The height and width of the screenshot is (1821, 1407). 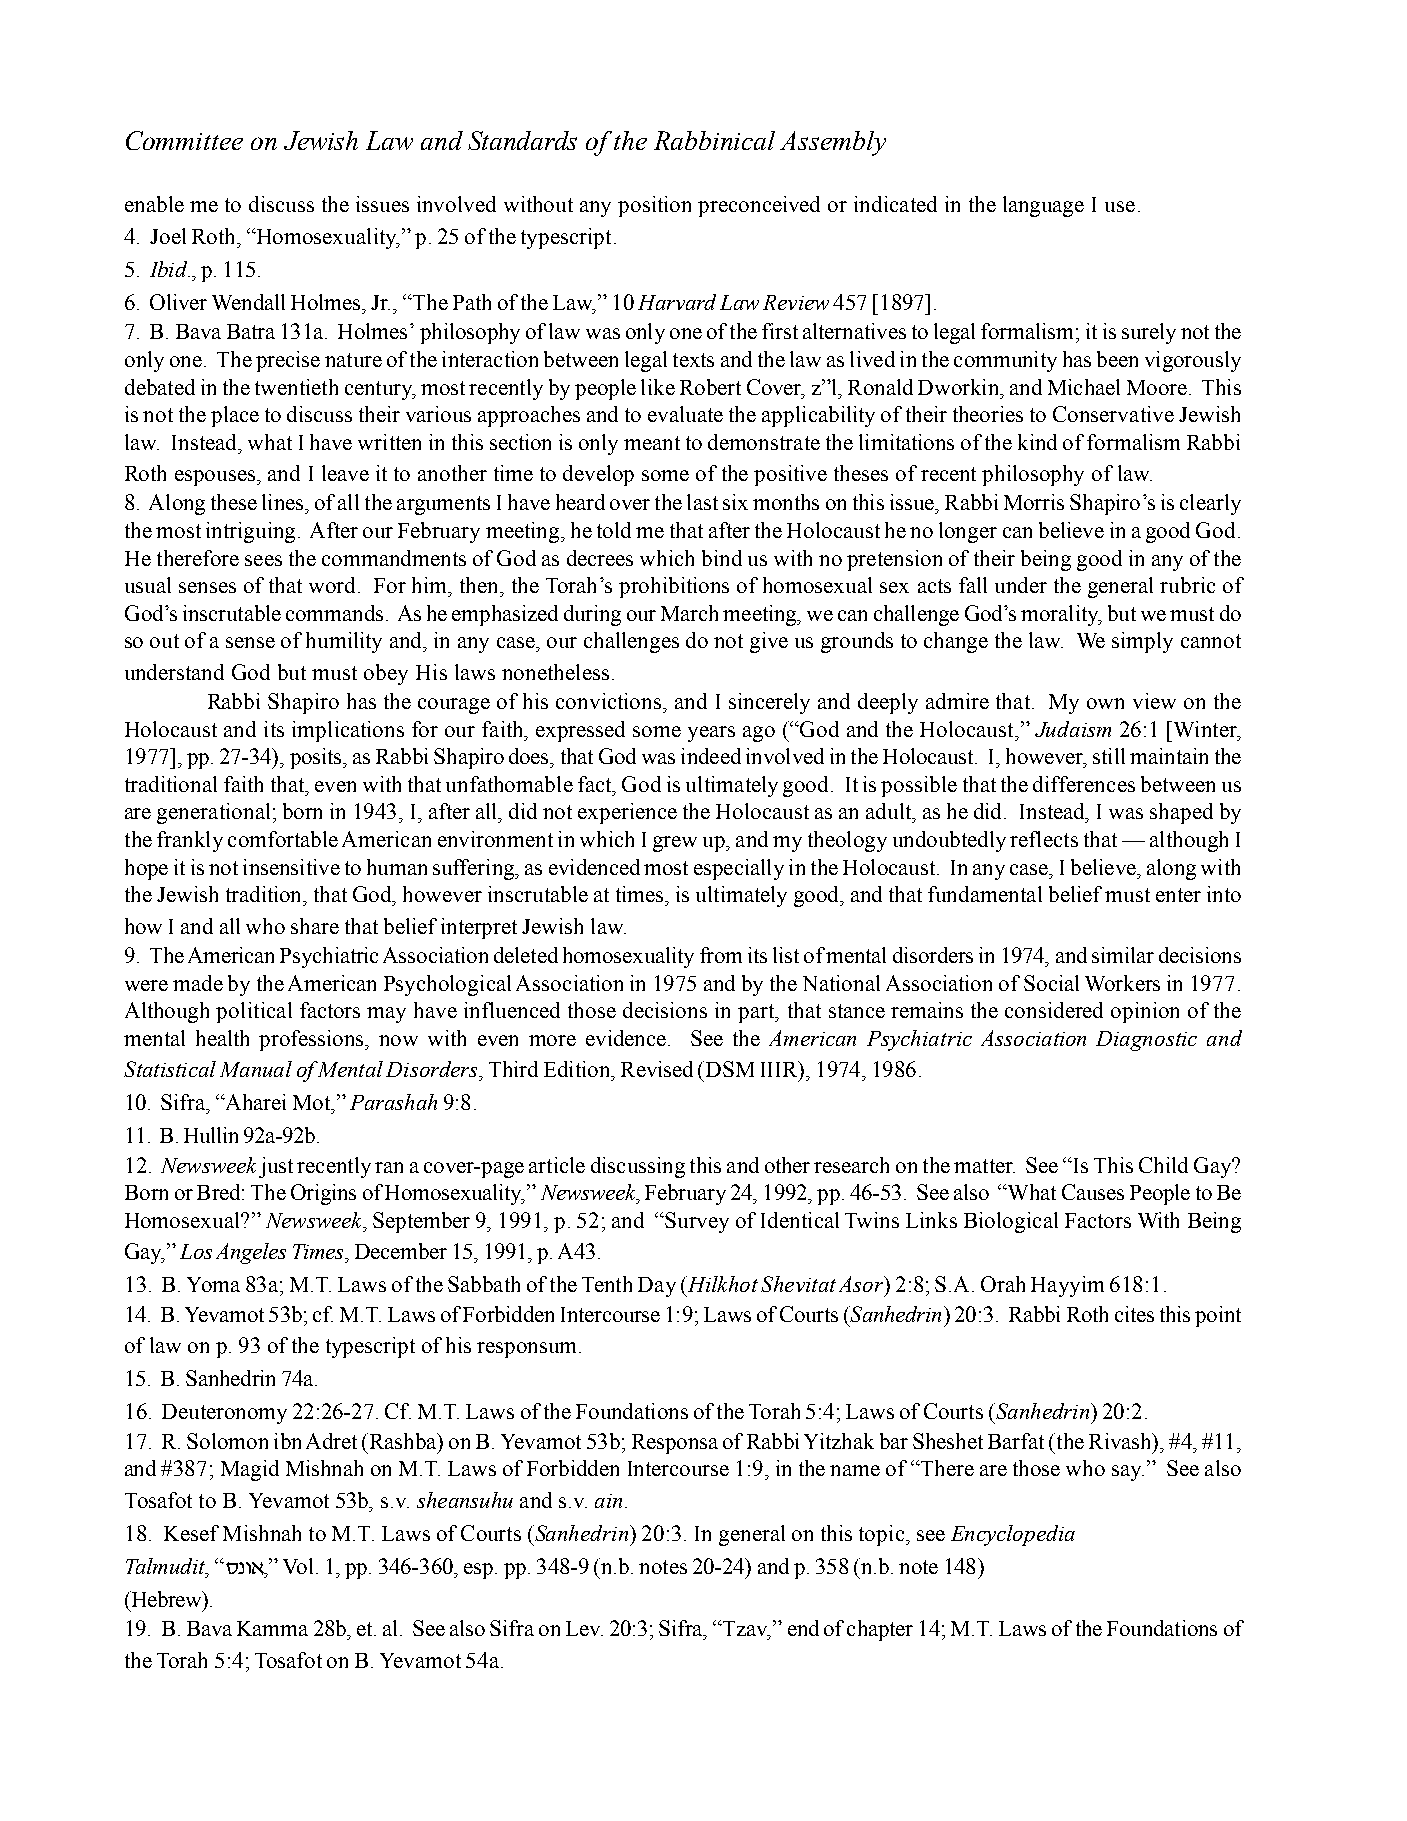 I want to click on Child, so click(x=1163, y=1165).
